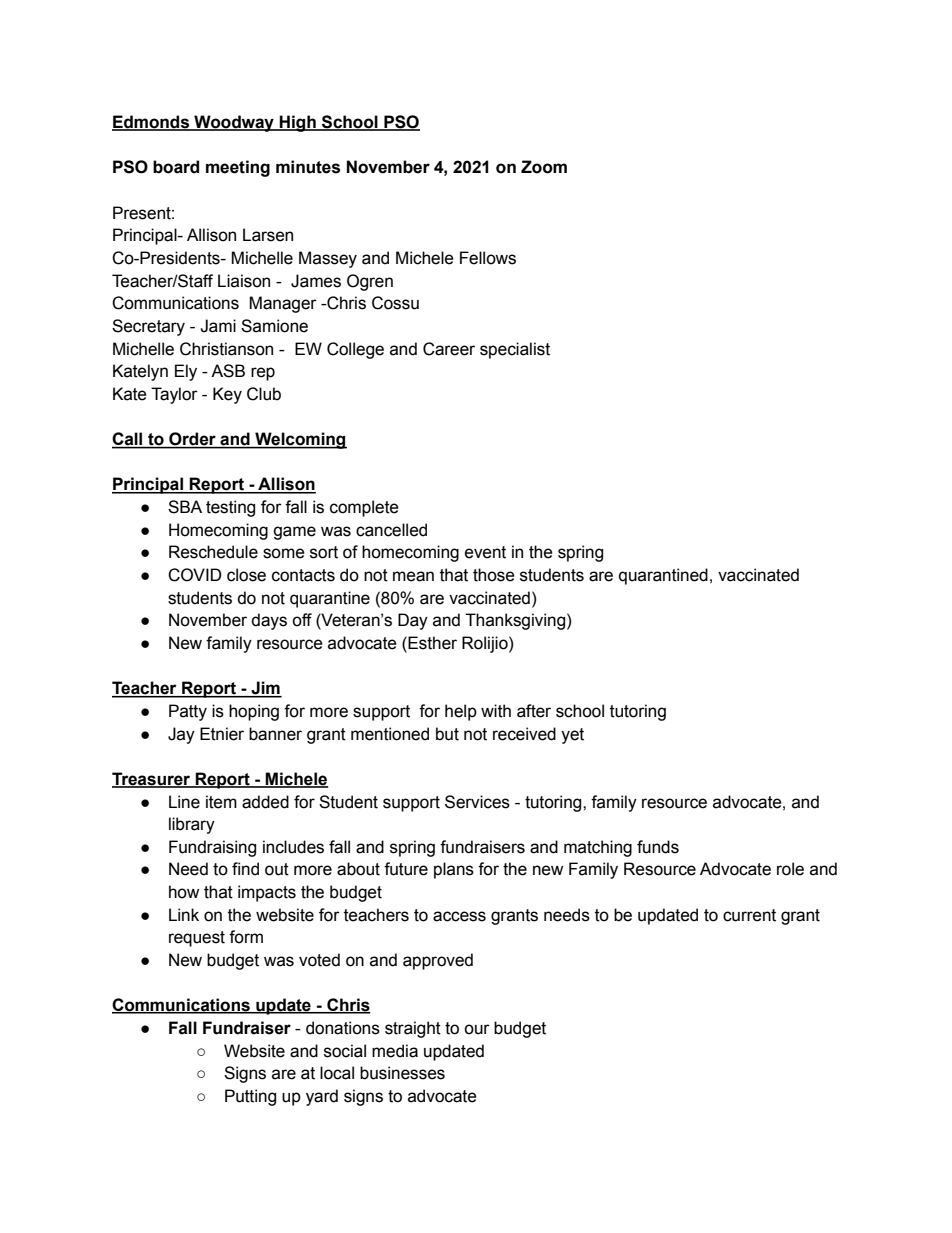 This screenshot has height=1233, width=952. What do you see at coordinates (181, 735) in the screenshot?
I see `Jay` at bounding box center [181, 735].
